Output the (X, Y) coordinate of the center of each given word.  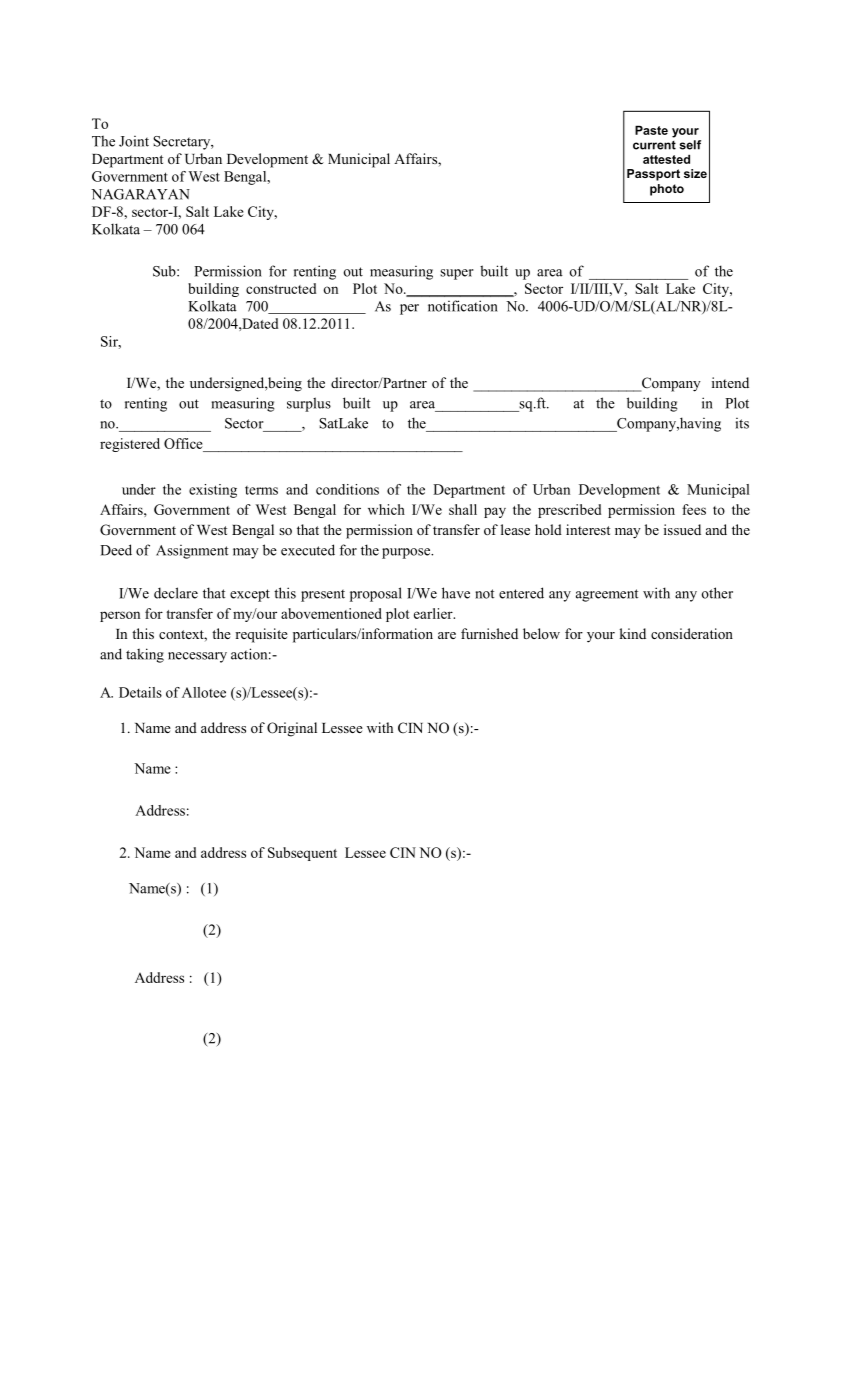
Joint (134, 141)
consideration (692, 633)
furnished (489, 633)
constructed (281, 288)
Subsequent (302, 854)
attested (666, 159)
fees (694, 509)
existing (213, 491)
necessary (197, 657)
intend (730, 382)
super (457, 274)
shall (463, 509)
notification (462, 306)
